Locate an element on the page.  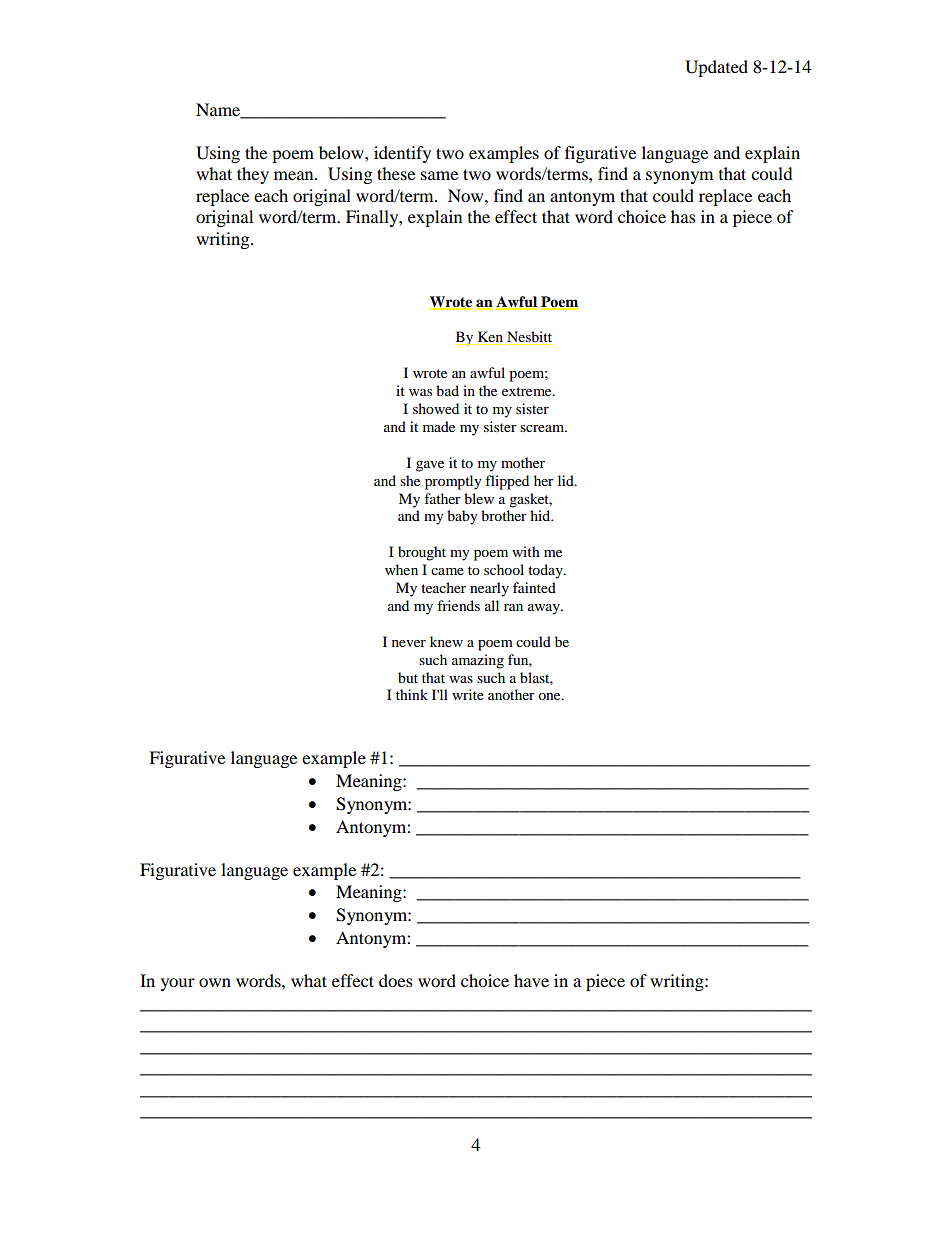
Updated is located at coordinates (716, 68).
